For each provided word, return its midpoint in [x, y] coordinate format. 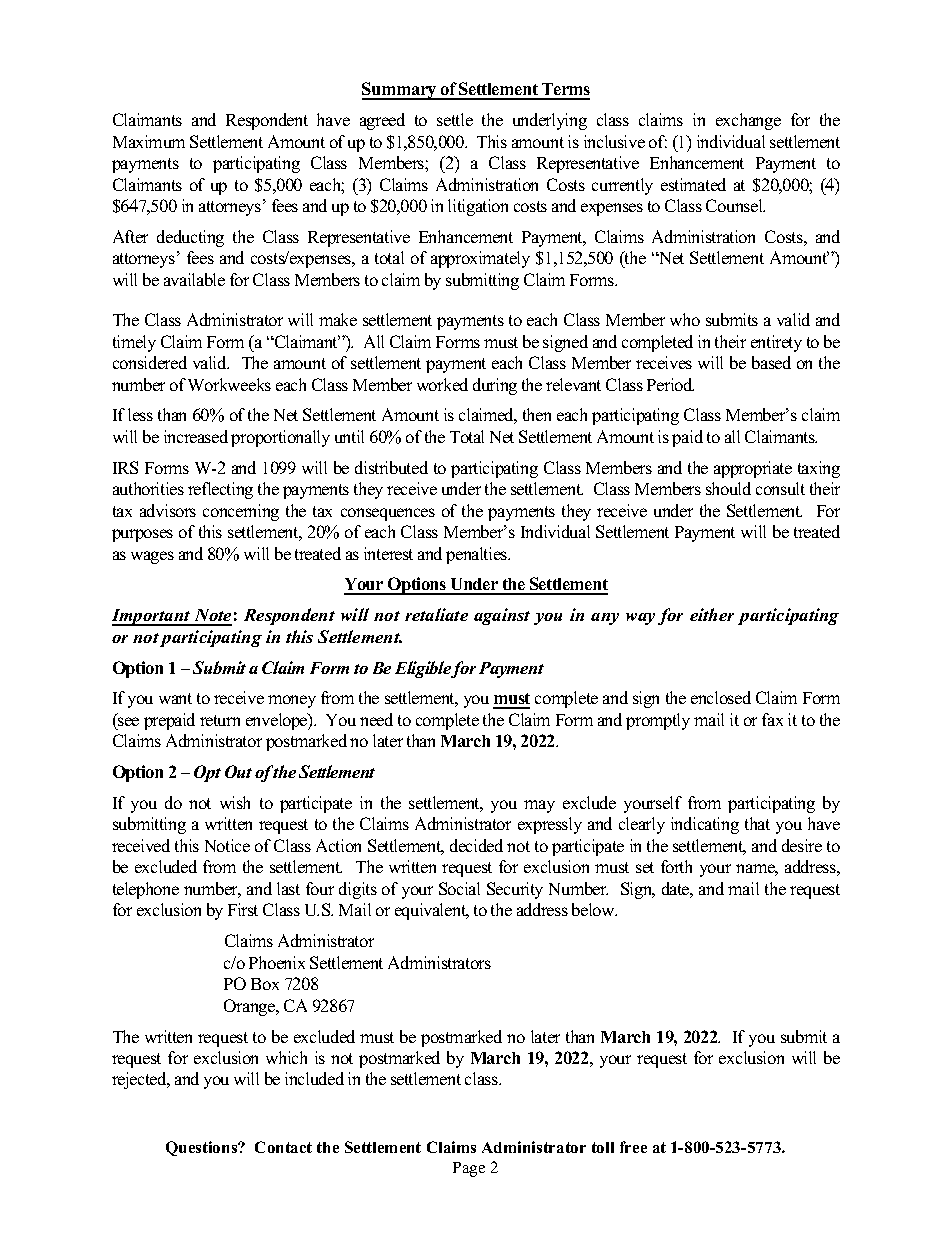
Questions [203, 1148]
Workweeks [229, 384]
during [495, 386]
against [502, 616]
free [633, 1147]
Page [469, 1169]
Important [152, 617]
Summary [400, 91]
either [712, 614]
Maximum [149, 141]
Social [459, 888]
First [243, 909]
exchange [748, 121]
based [771, 362]
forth [676, 866]
